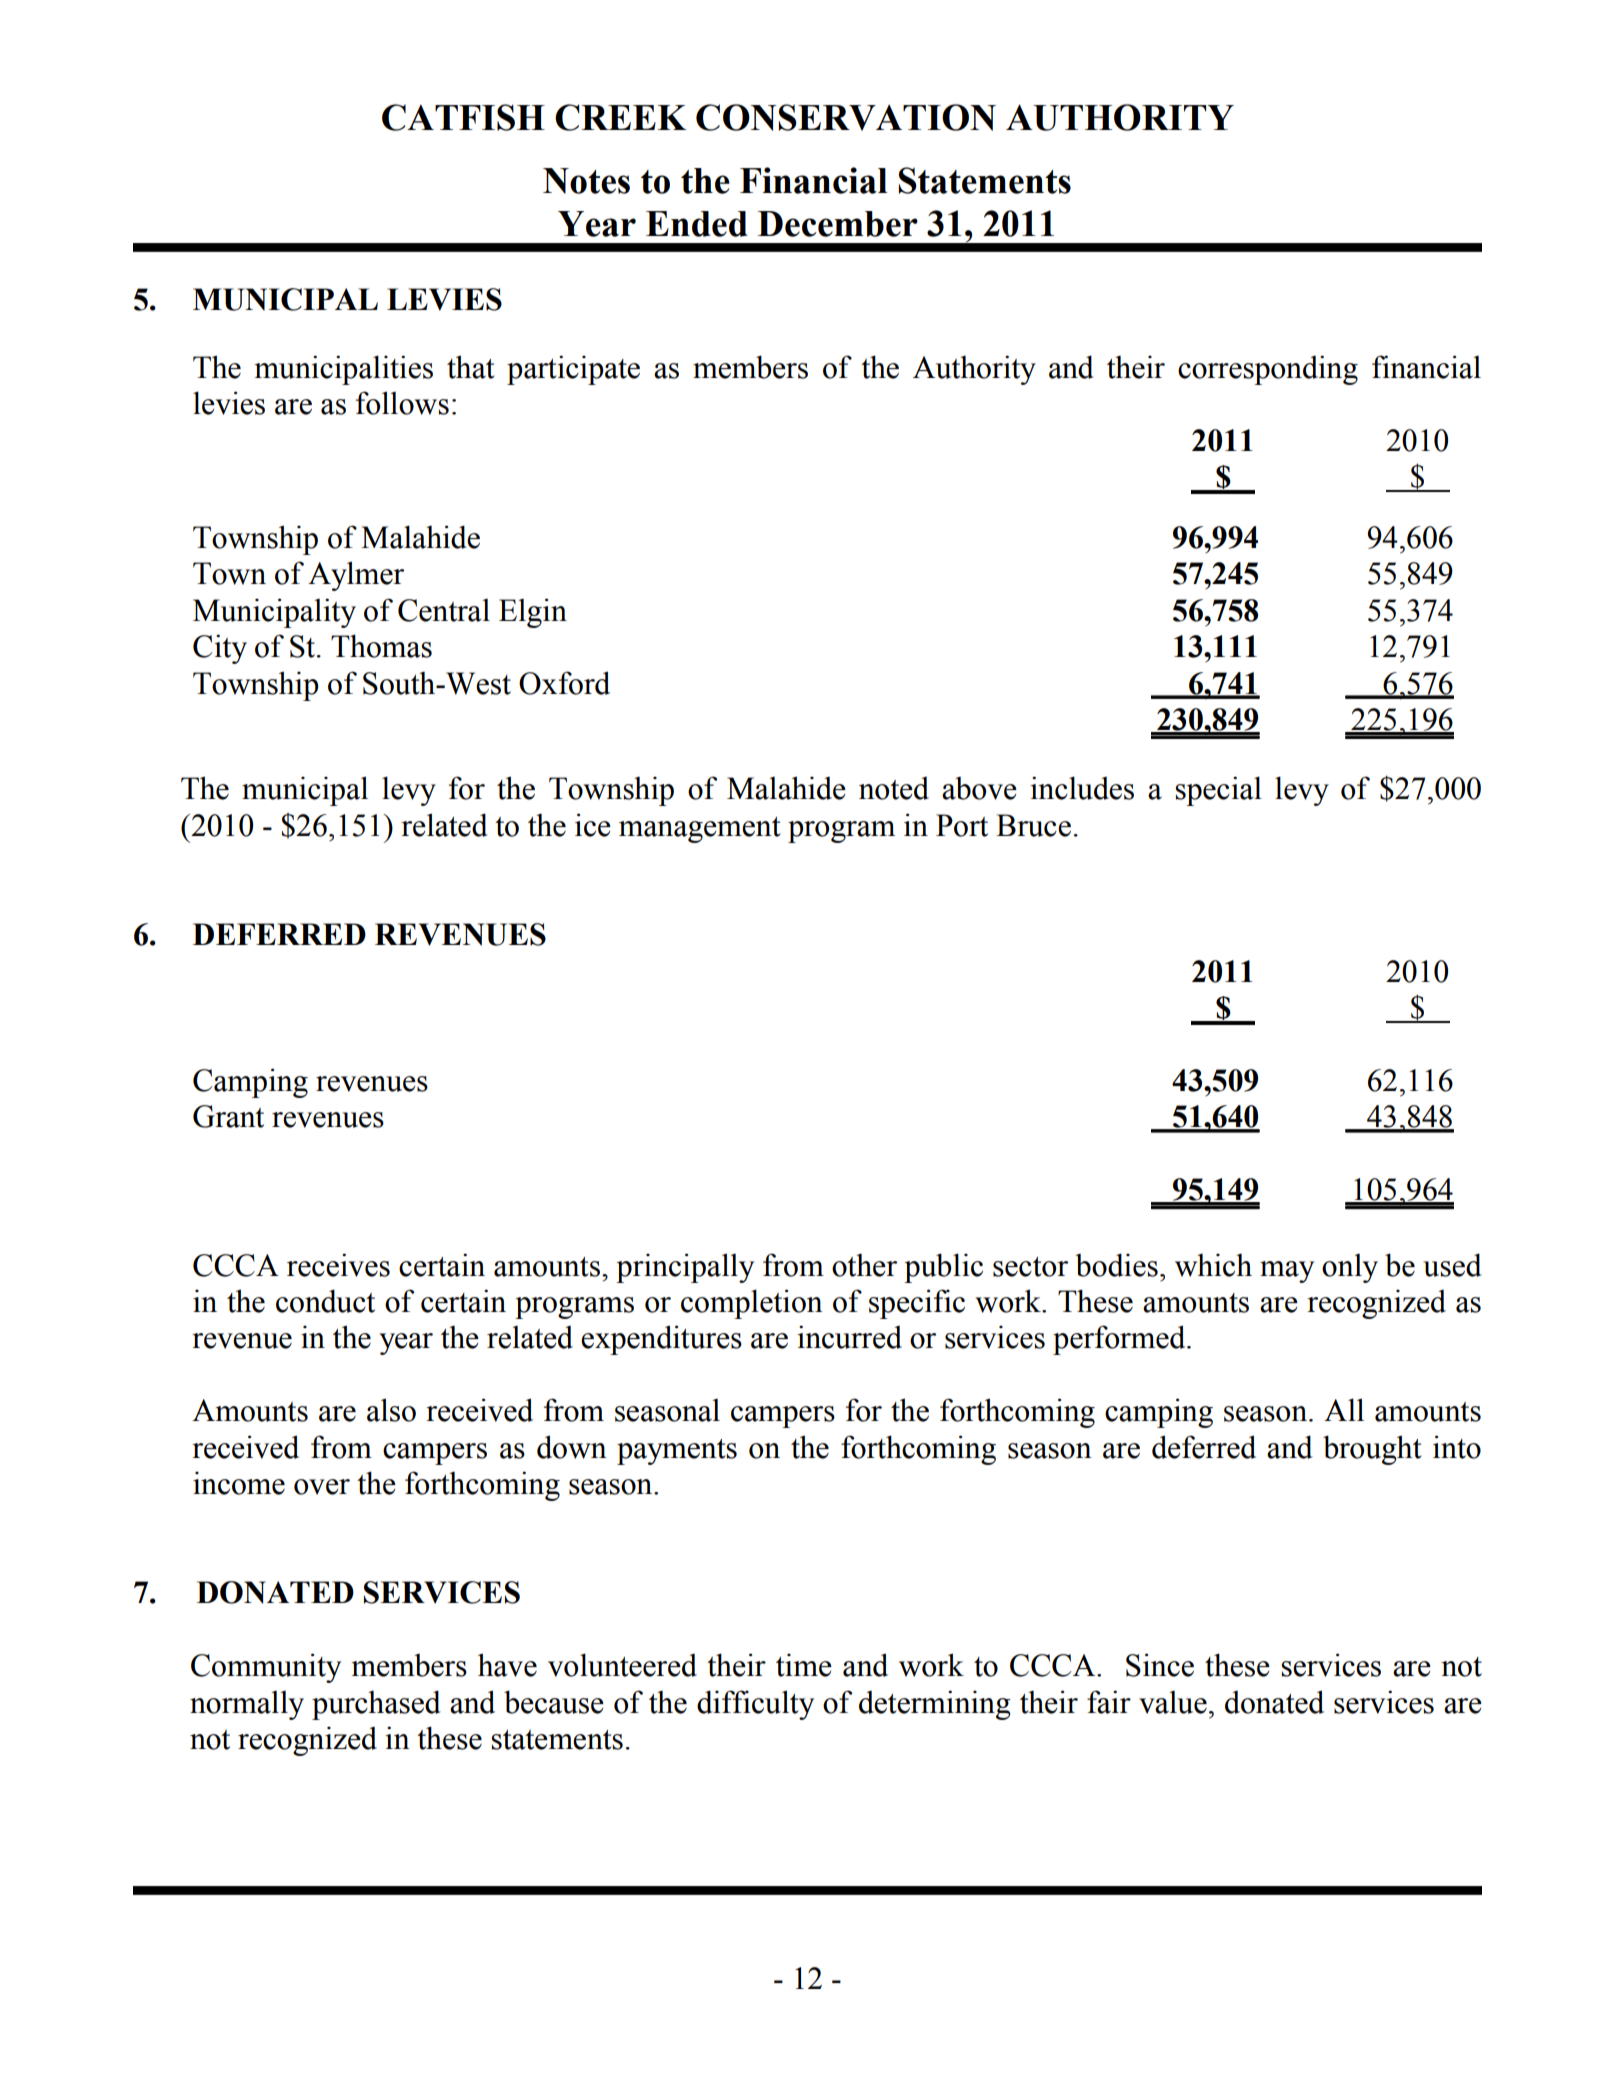 The width and height of the document is (1615, 2091). Describe the element at coordinates (804, 1665) in the document. I see `time` at that location.
